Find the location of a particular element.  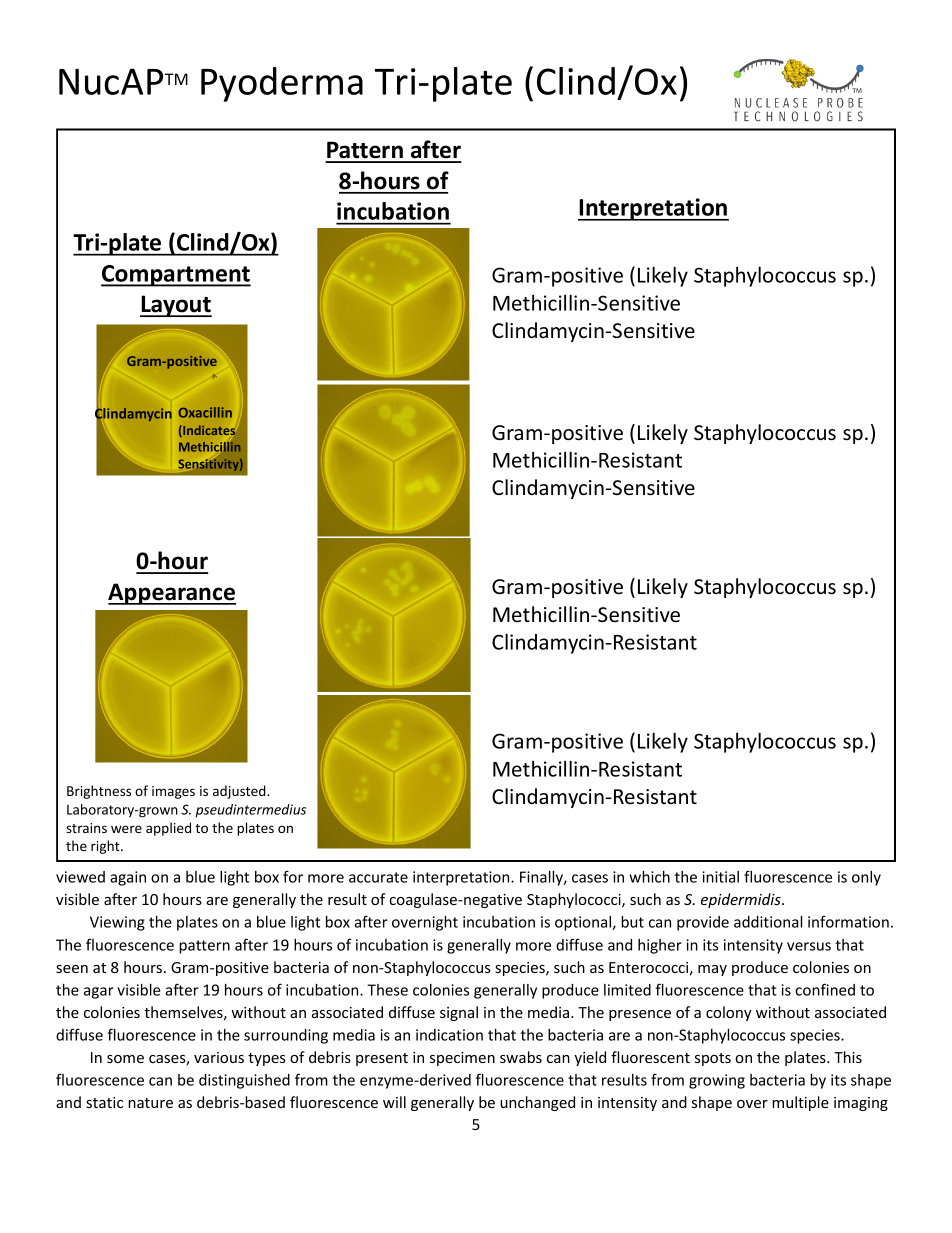

initial is located at coordinates (721, 877).
